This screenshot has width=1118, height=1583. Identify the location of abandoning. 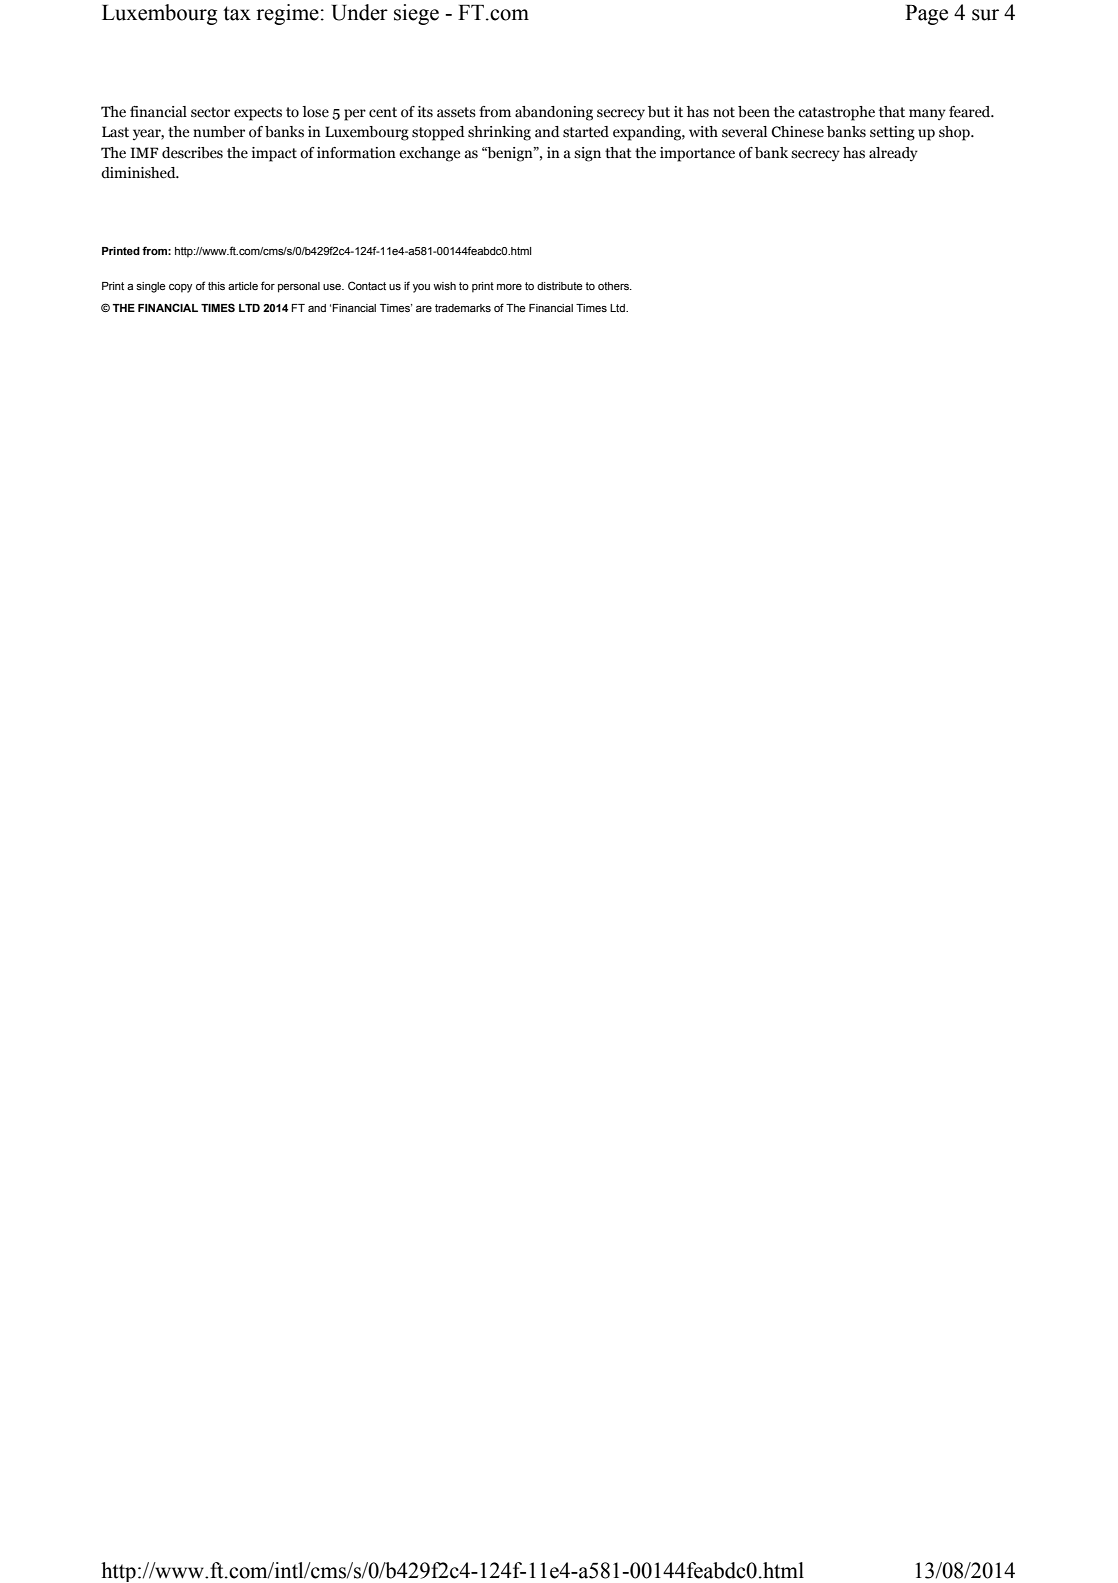
(554, 113).
